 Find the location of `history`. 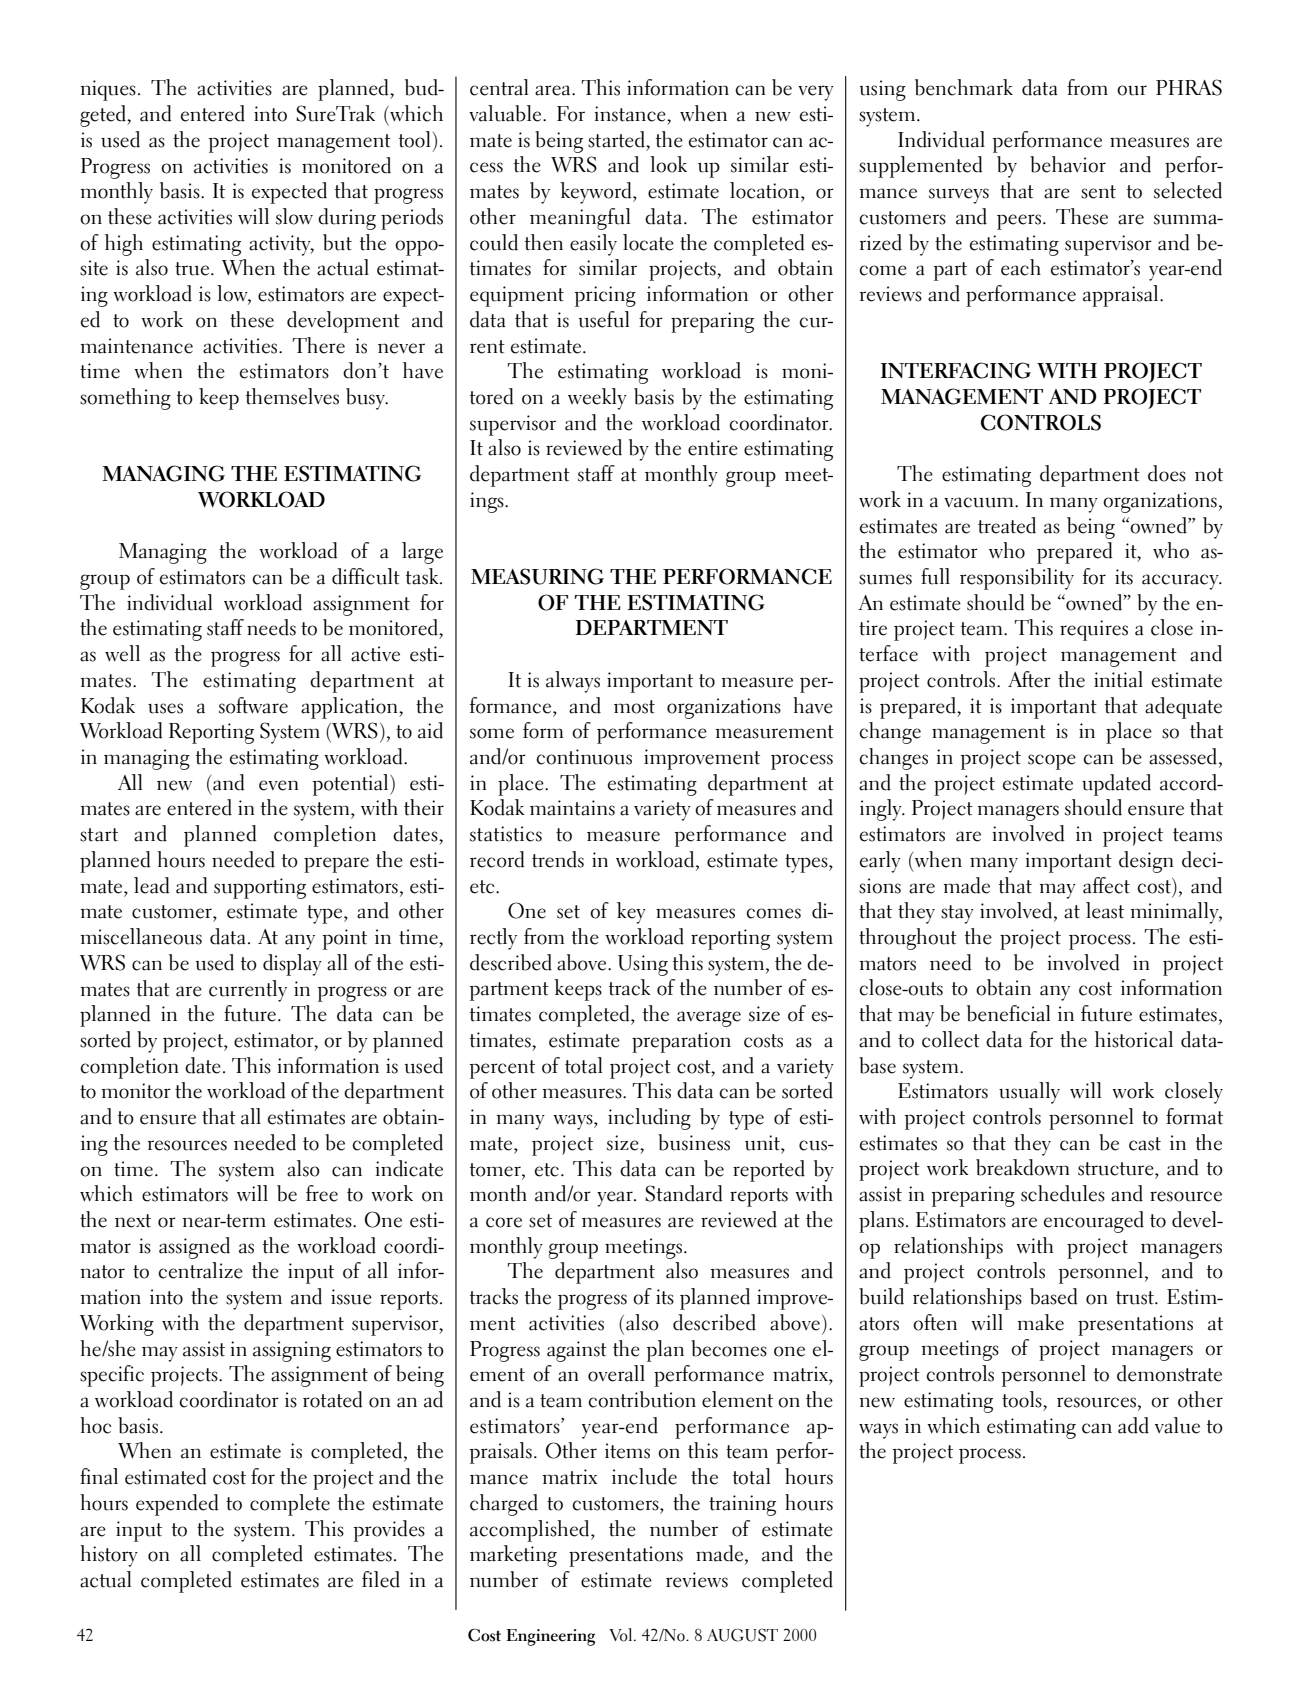

history is located at coordinates (109, 1556).
